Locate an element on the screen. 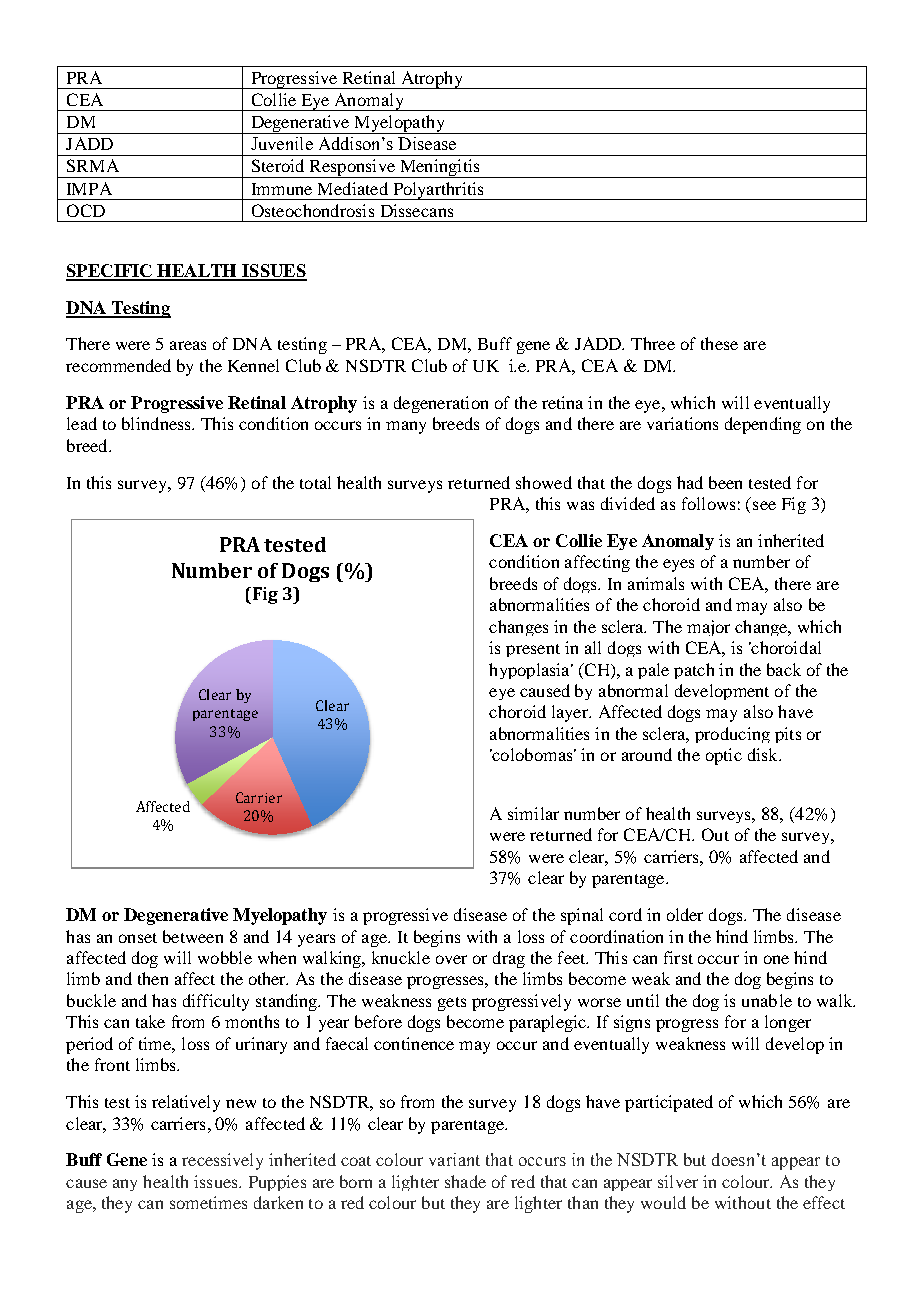 The width and height of the screenshot is (924, 1308). variant is located at coordinates (454, 1159).
